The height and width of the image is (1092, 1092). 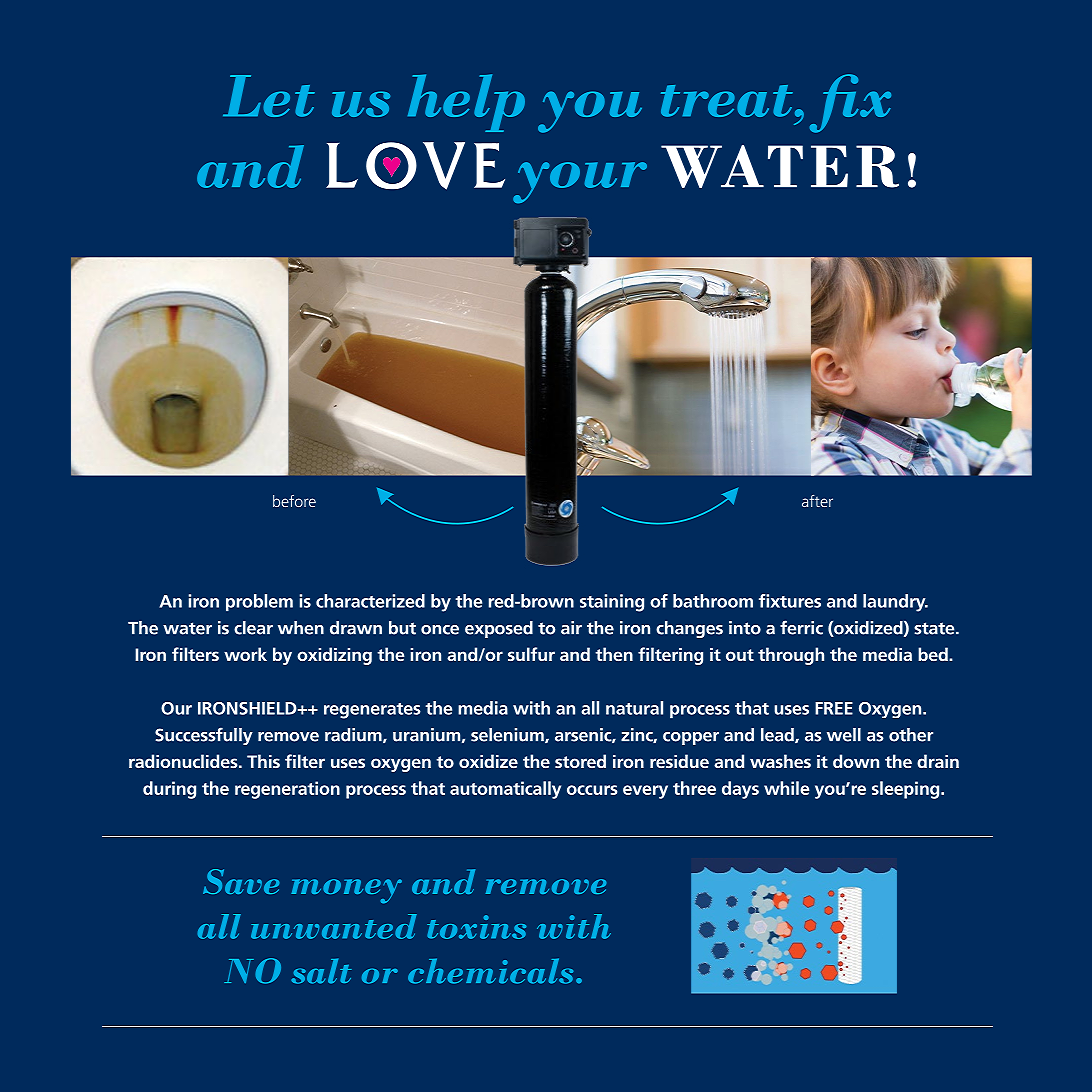 I want to click on before, so click(x=294, y=501).
